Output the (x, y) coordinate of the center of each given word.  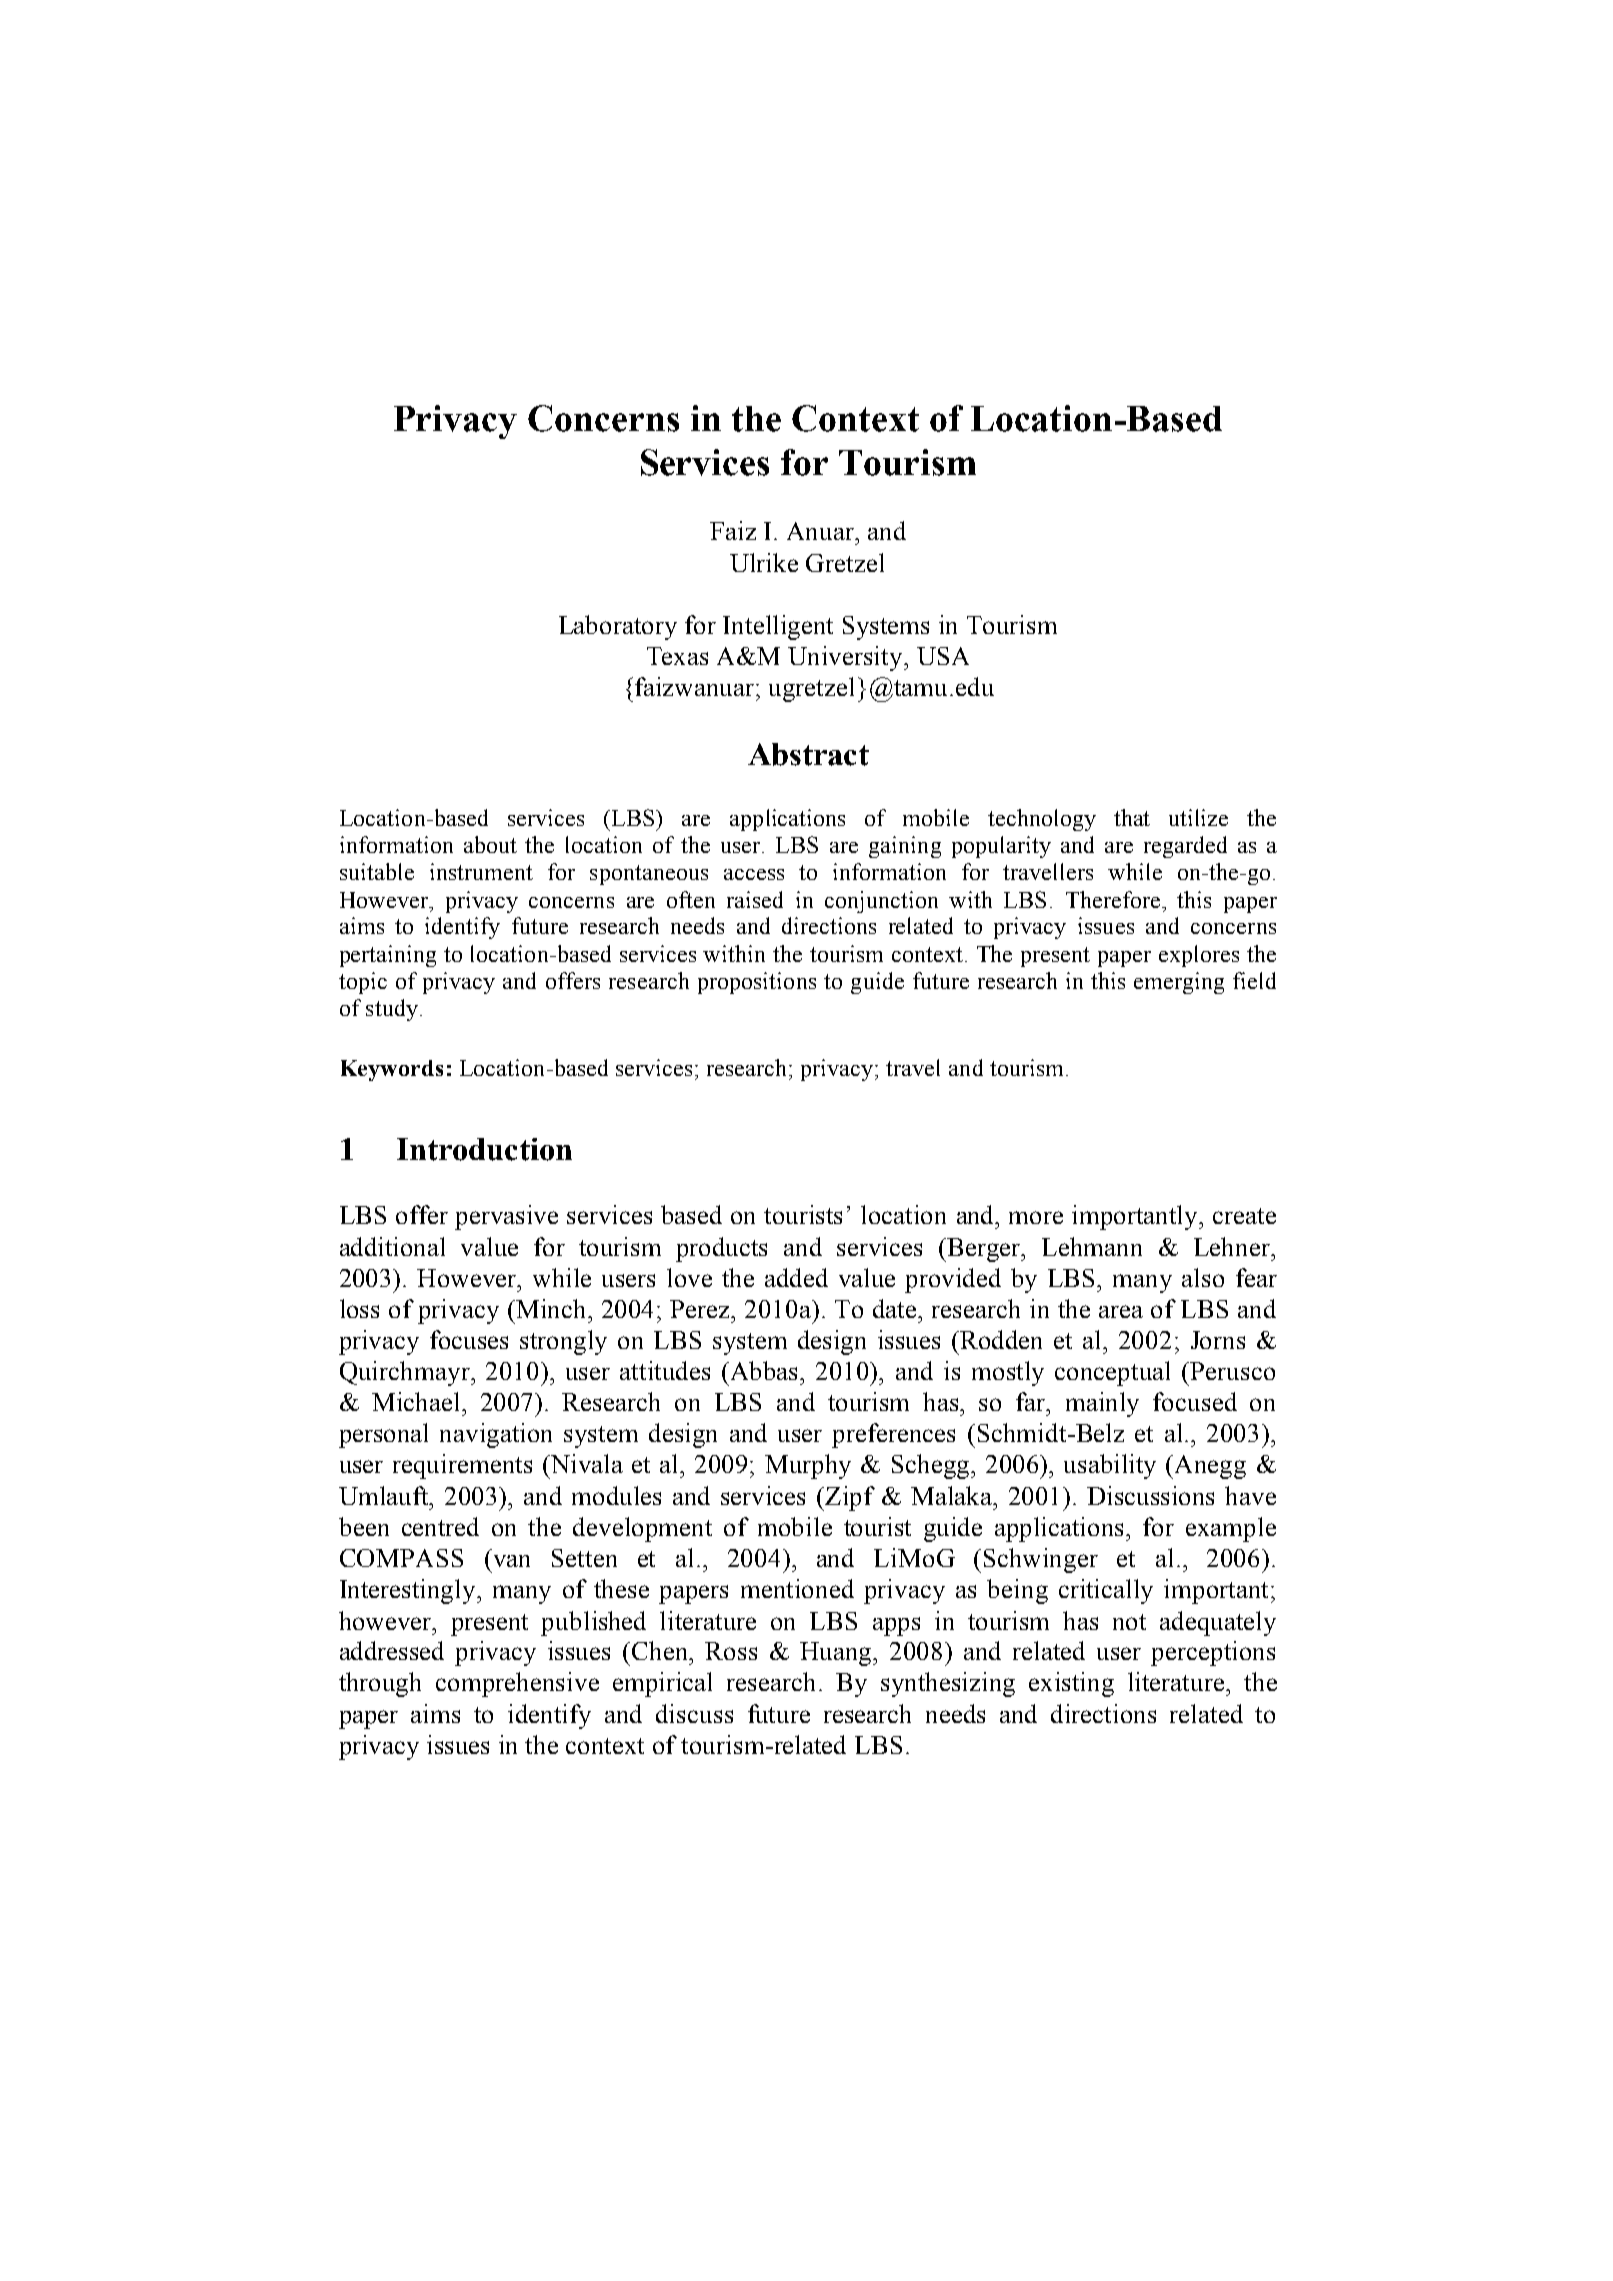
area (1121, 1311)
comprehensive (517, 1684)
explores (1199, 956)
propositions (757, 983)
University (846, 658)
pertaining (388, 956)
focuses (469, 1339)
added (796, 1277)
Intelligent (778, 627)
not (1129, 1622)
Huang (837, 1654)
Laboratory (618, 627)
